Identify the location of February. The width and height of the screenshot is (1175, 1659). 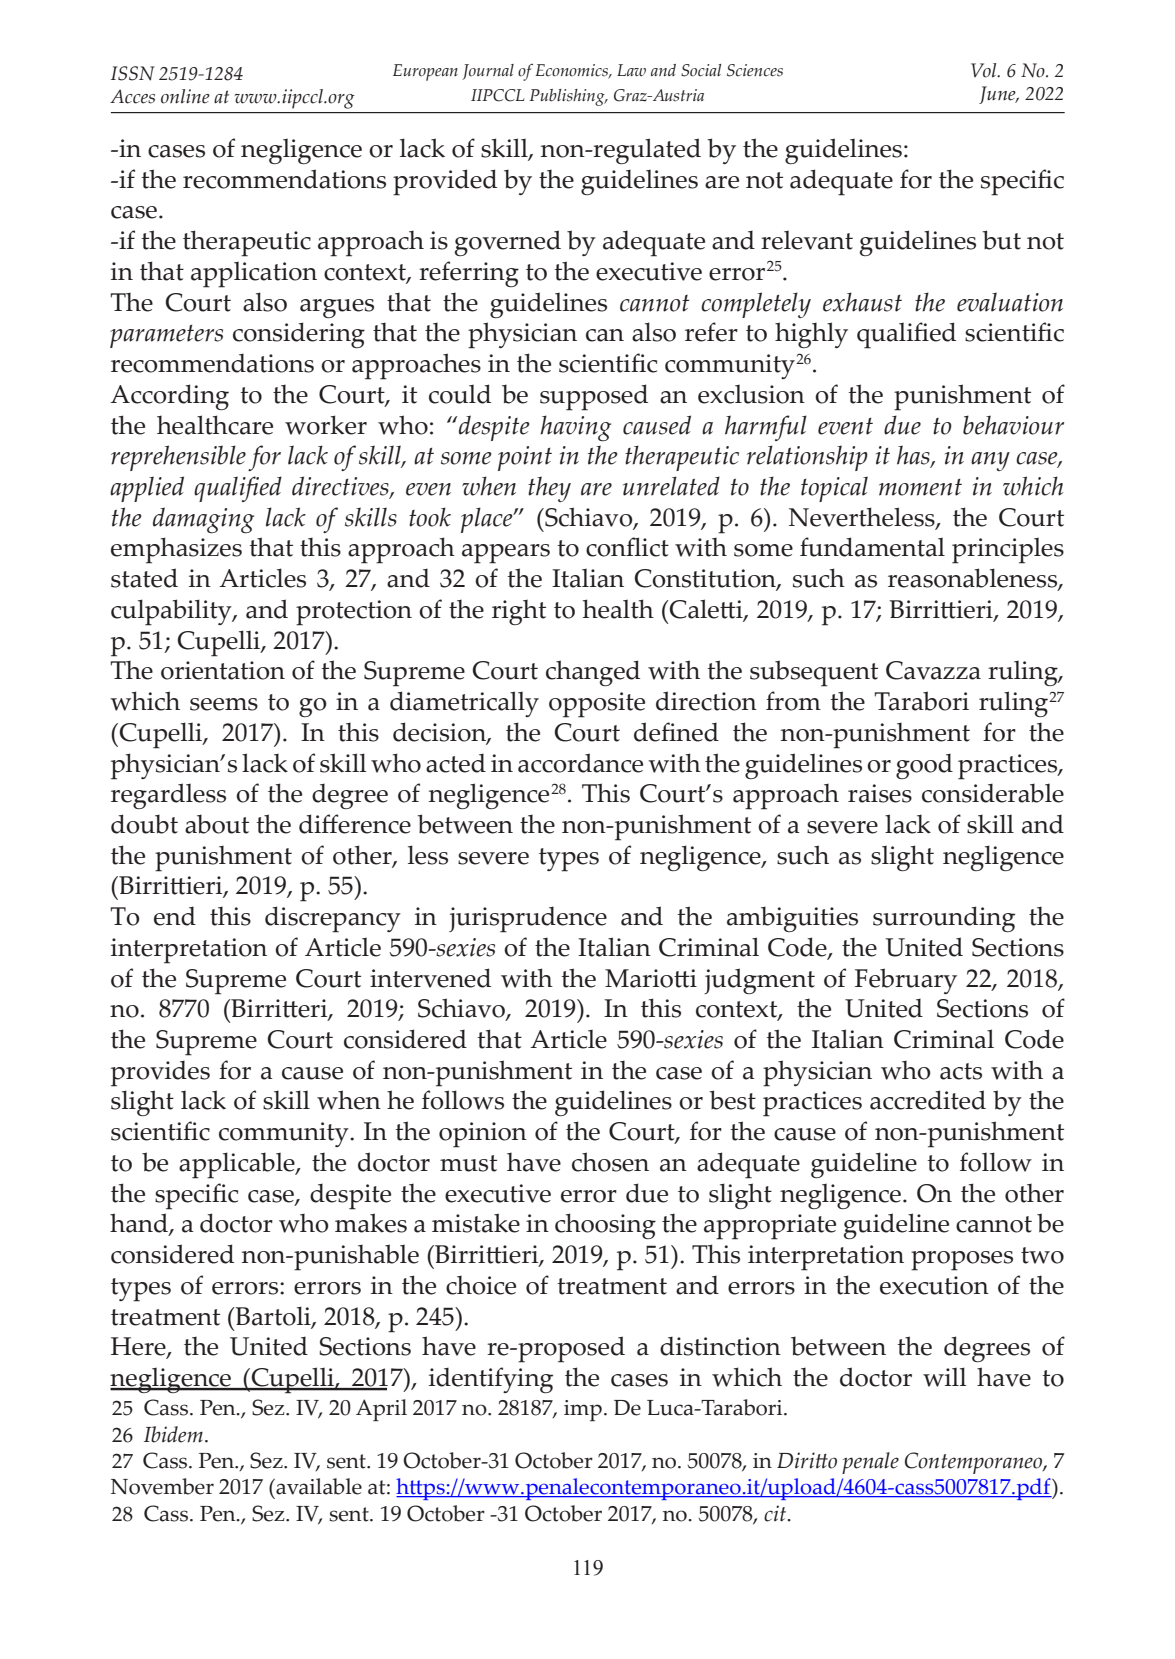
(906, 981).
